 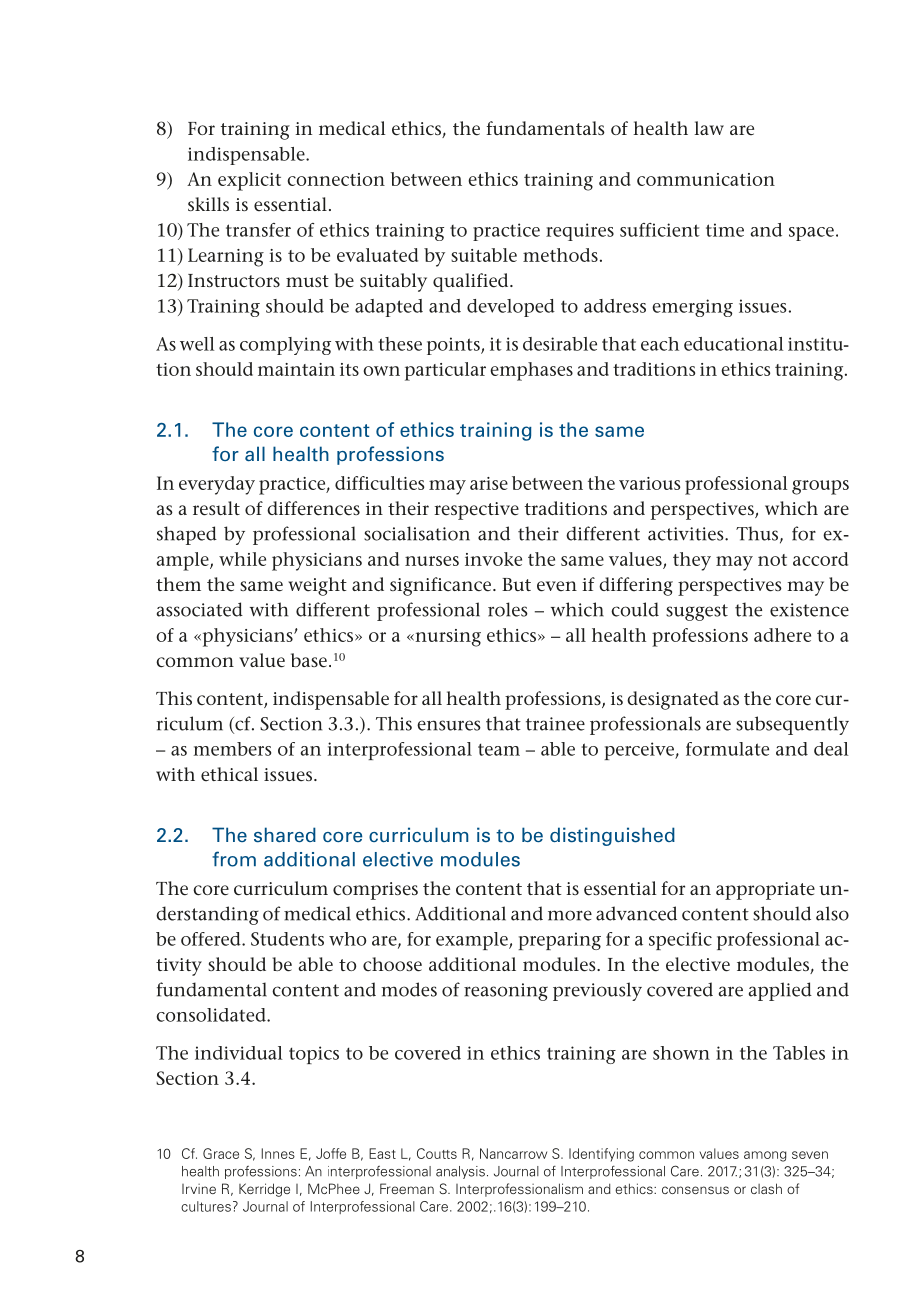 I want to click on applied, so click(x=780, y=991).
